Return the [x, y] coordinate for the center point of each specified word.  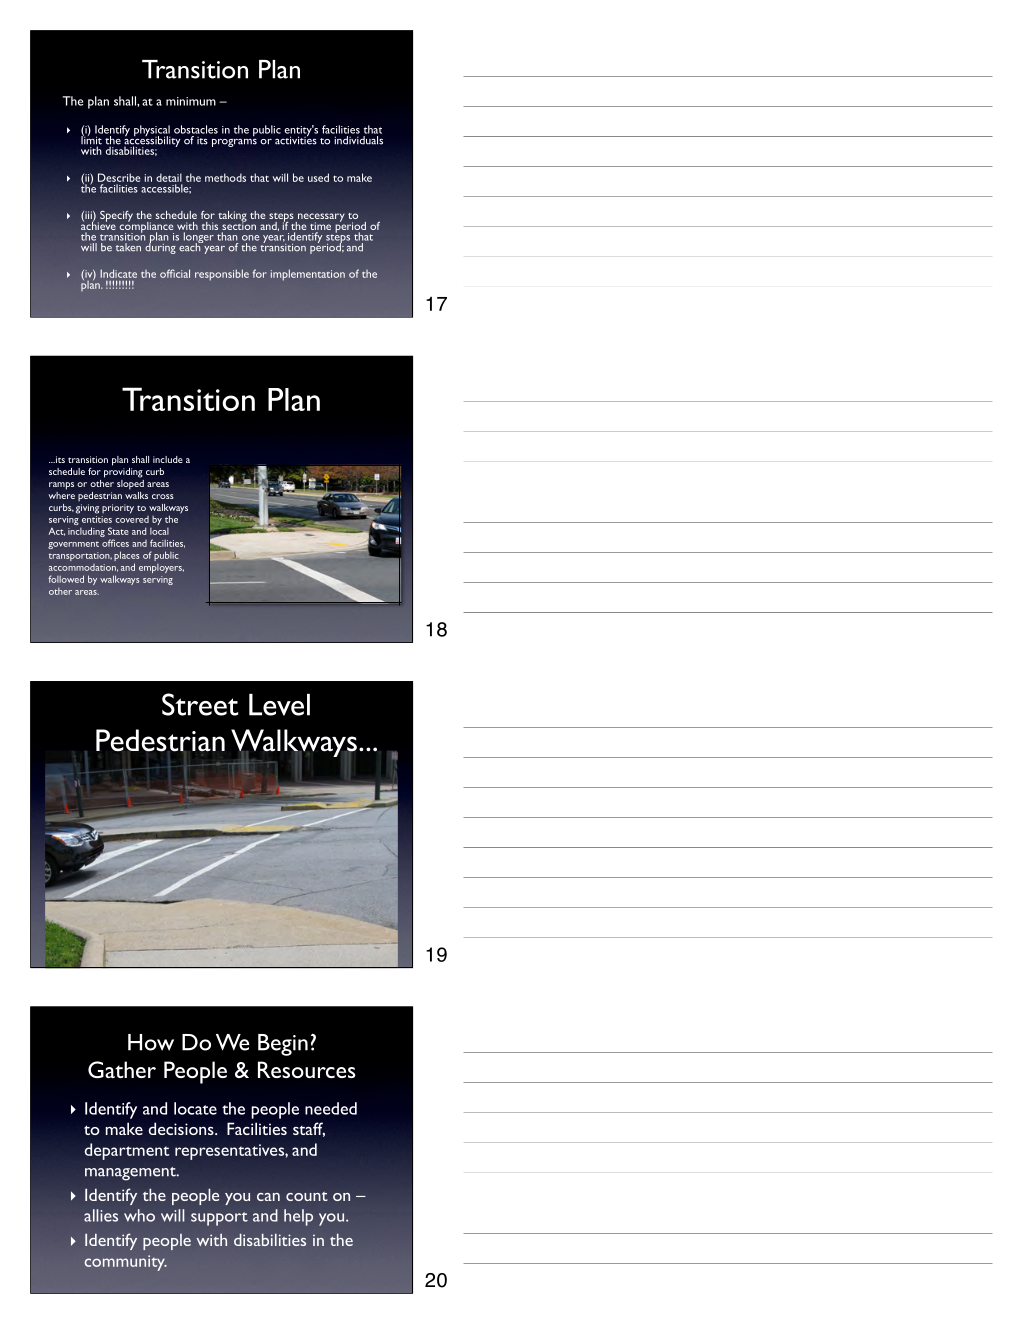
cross [163, 496]
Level [279, 705]
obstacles [196, 129]
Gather [122, 1069]
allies [101, 1215]
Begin [283, 1045]
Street [200, 704]
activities [296, 139]
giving [87, 509]
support [219, 1219]
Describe [119, 177]
